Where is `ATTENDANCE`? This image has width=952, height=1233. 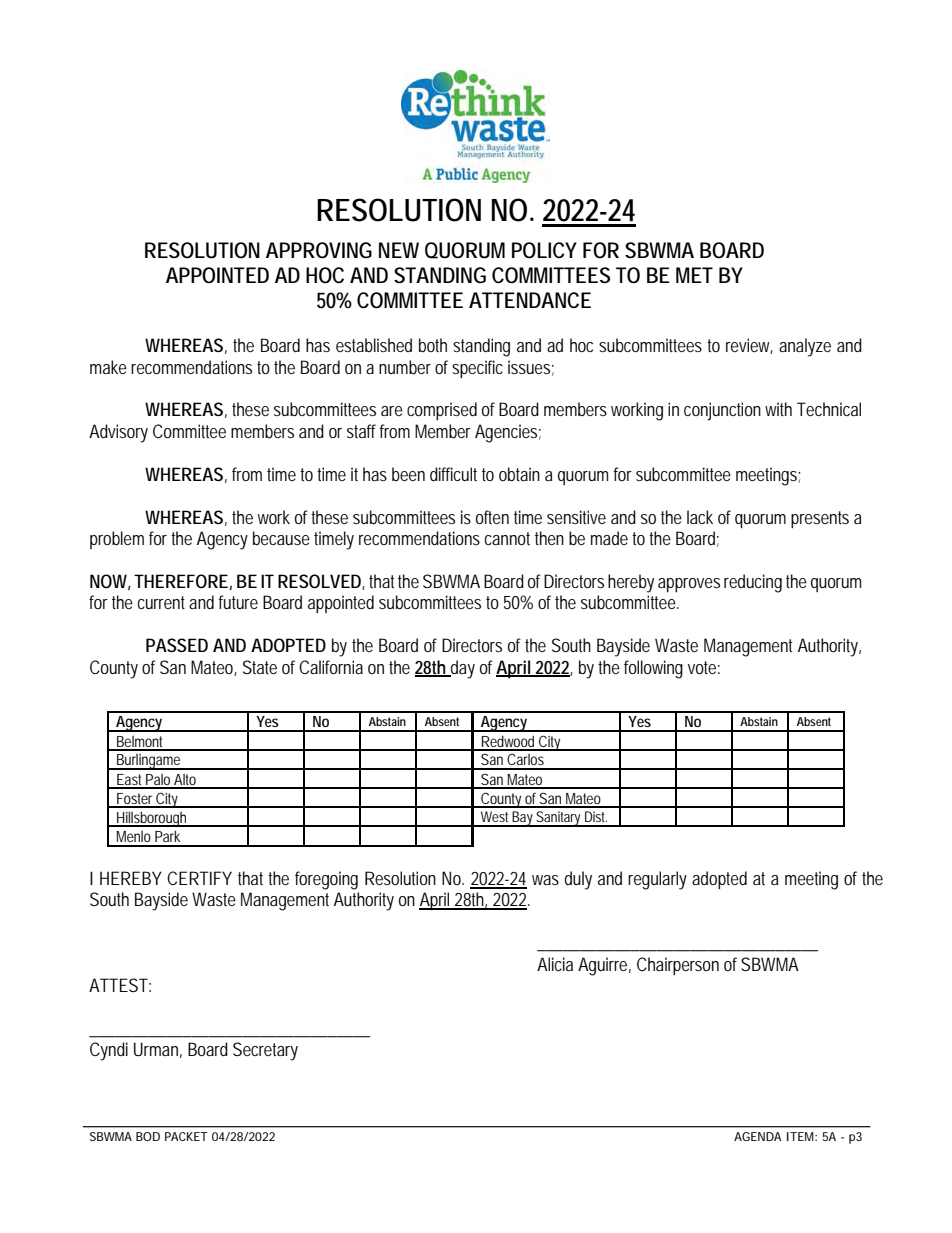 ATTENDANCE is located at coordinates (530, 300).
